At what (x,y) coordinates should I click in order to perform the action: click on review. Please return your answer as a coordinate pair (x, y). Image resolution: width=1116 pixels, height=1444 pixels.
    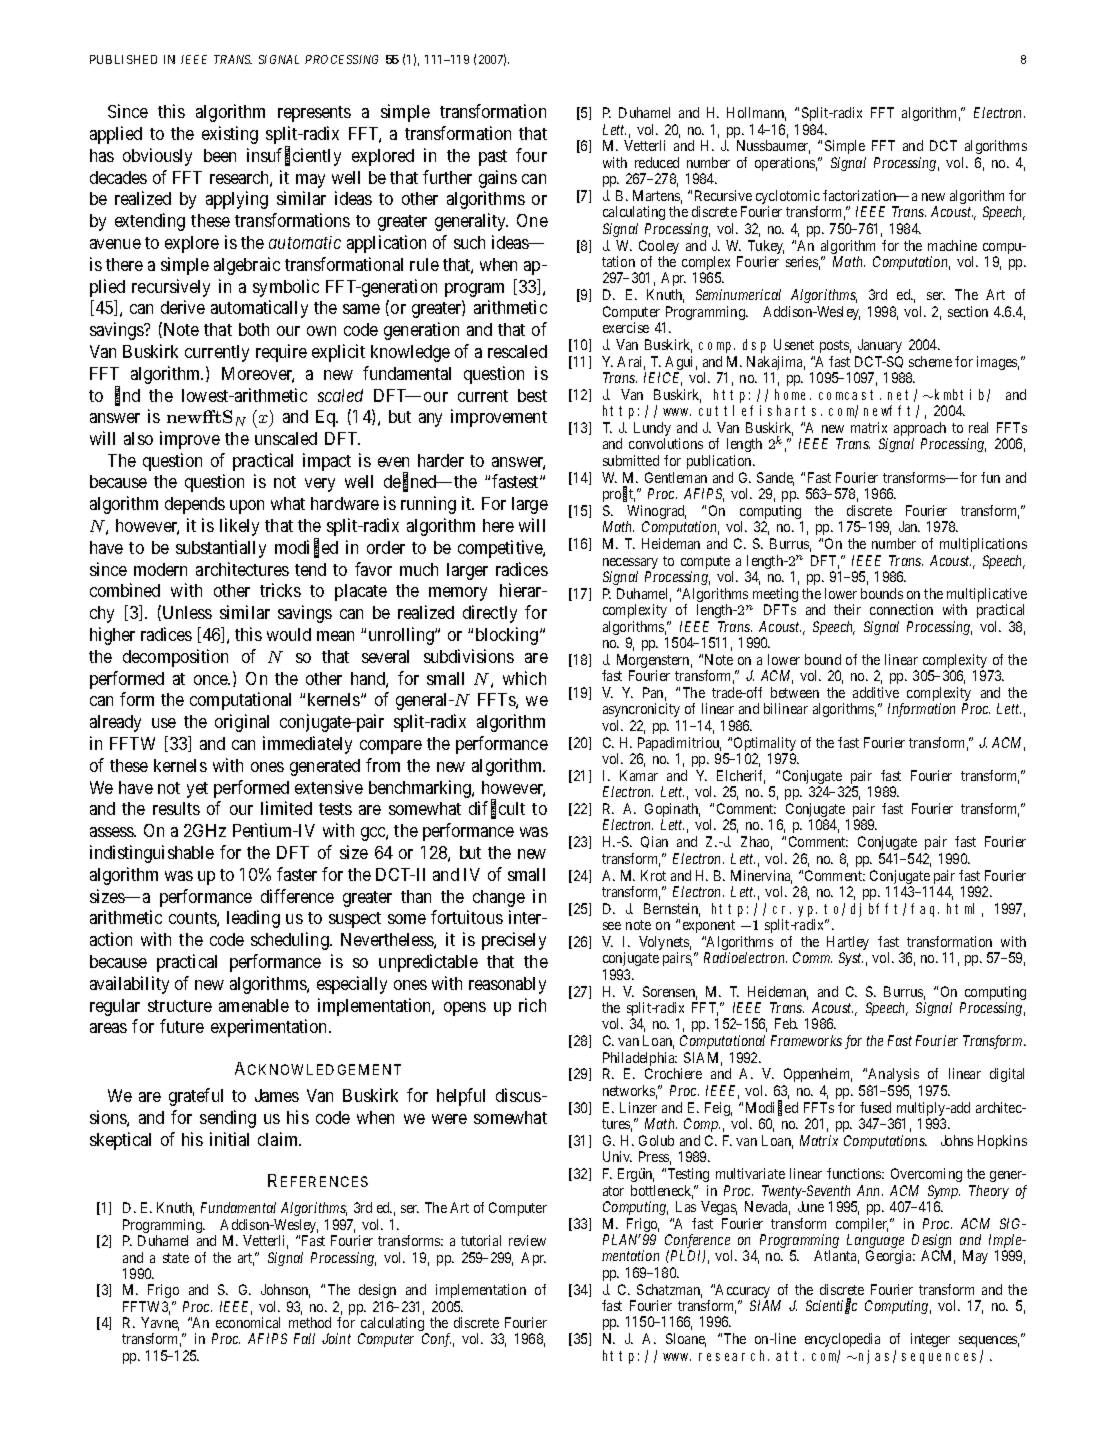
    Looking at the image, I should click on (527, 1240).
